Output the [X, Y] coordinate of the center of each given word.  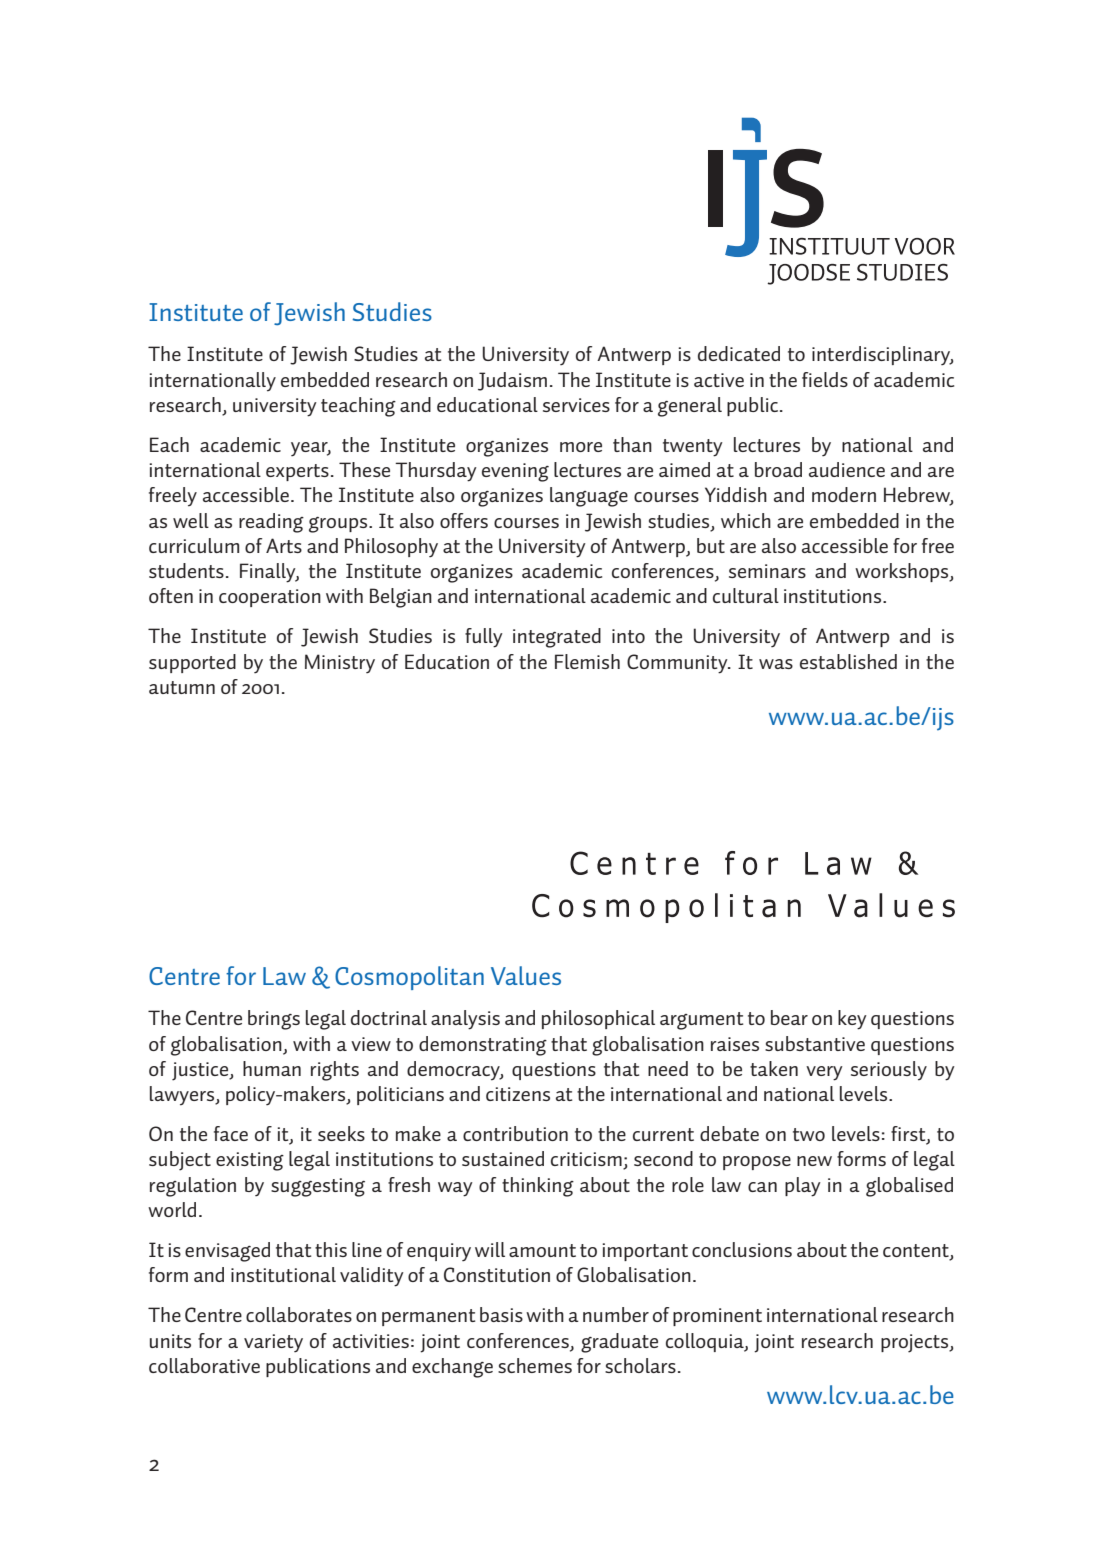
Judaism [512, 381]
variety [273, 1343]
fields [825, 379]
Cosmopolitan [409, 978]
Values [526, 975]
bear [789, 1017]
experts [297, 472]
